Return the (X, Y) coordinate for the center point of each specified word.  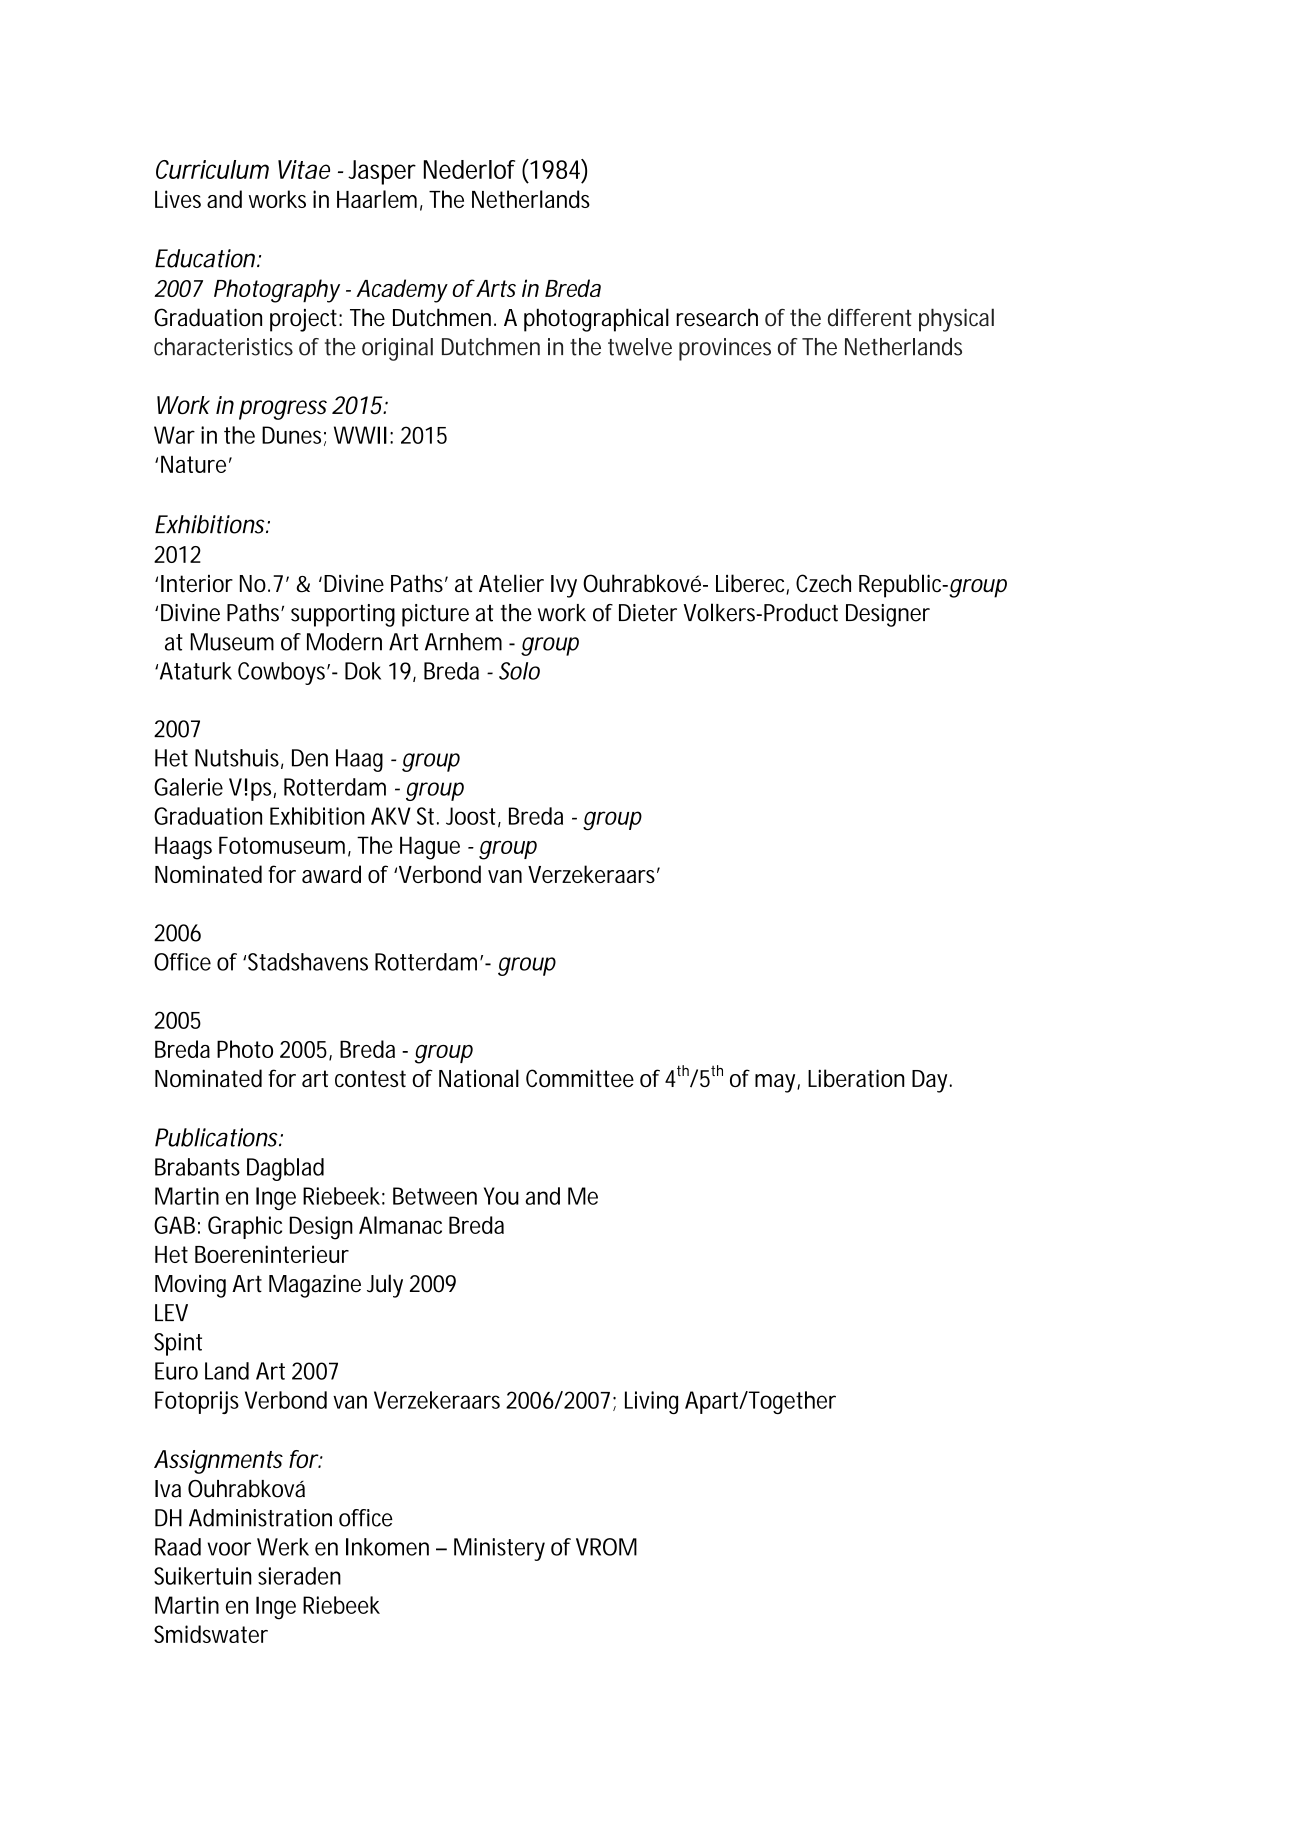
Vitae (304, 169)
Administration (260, 1518)
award (331, 874)
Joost (471, 816)
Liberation (856, 1078)
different (870, 317)
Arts (495, 288)
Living (651, 1402)
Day (929, 1081)
